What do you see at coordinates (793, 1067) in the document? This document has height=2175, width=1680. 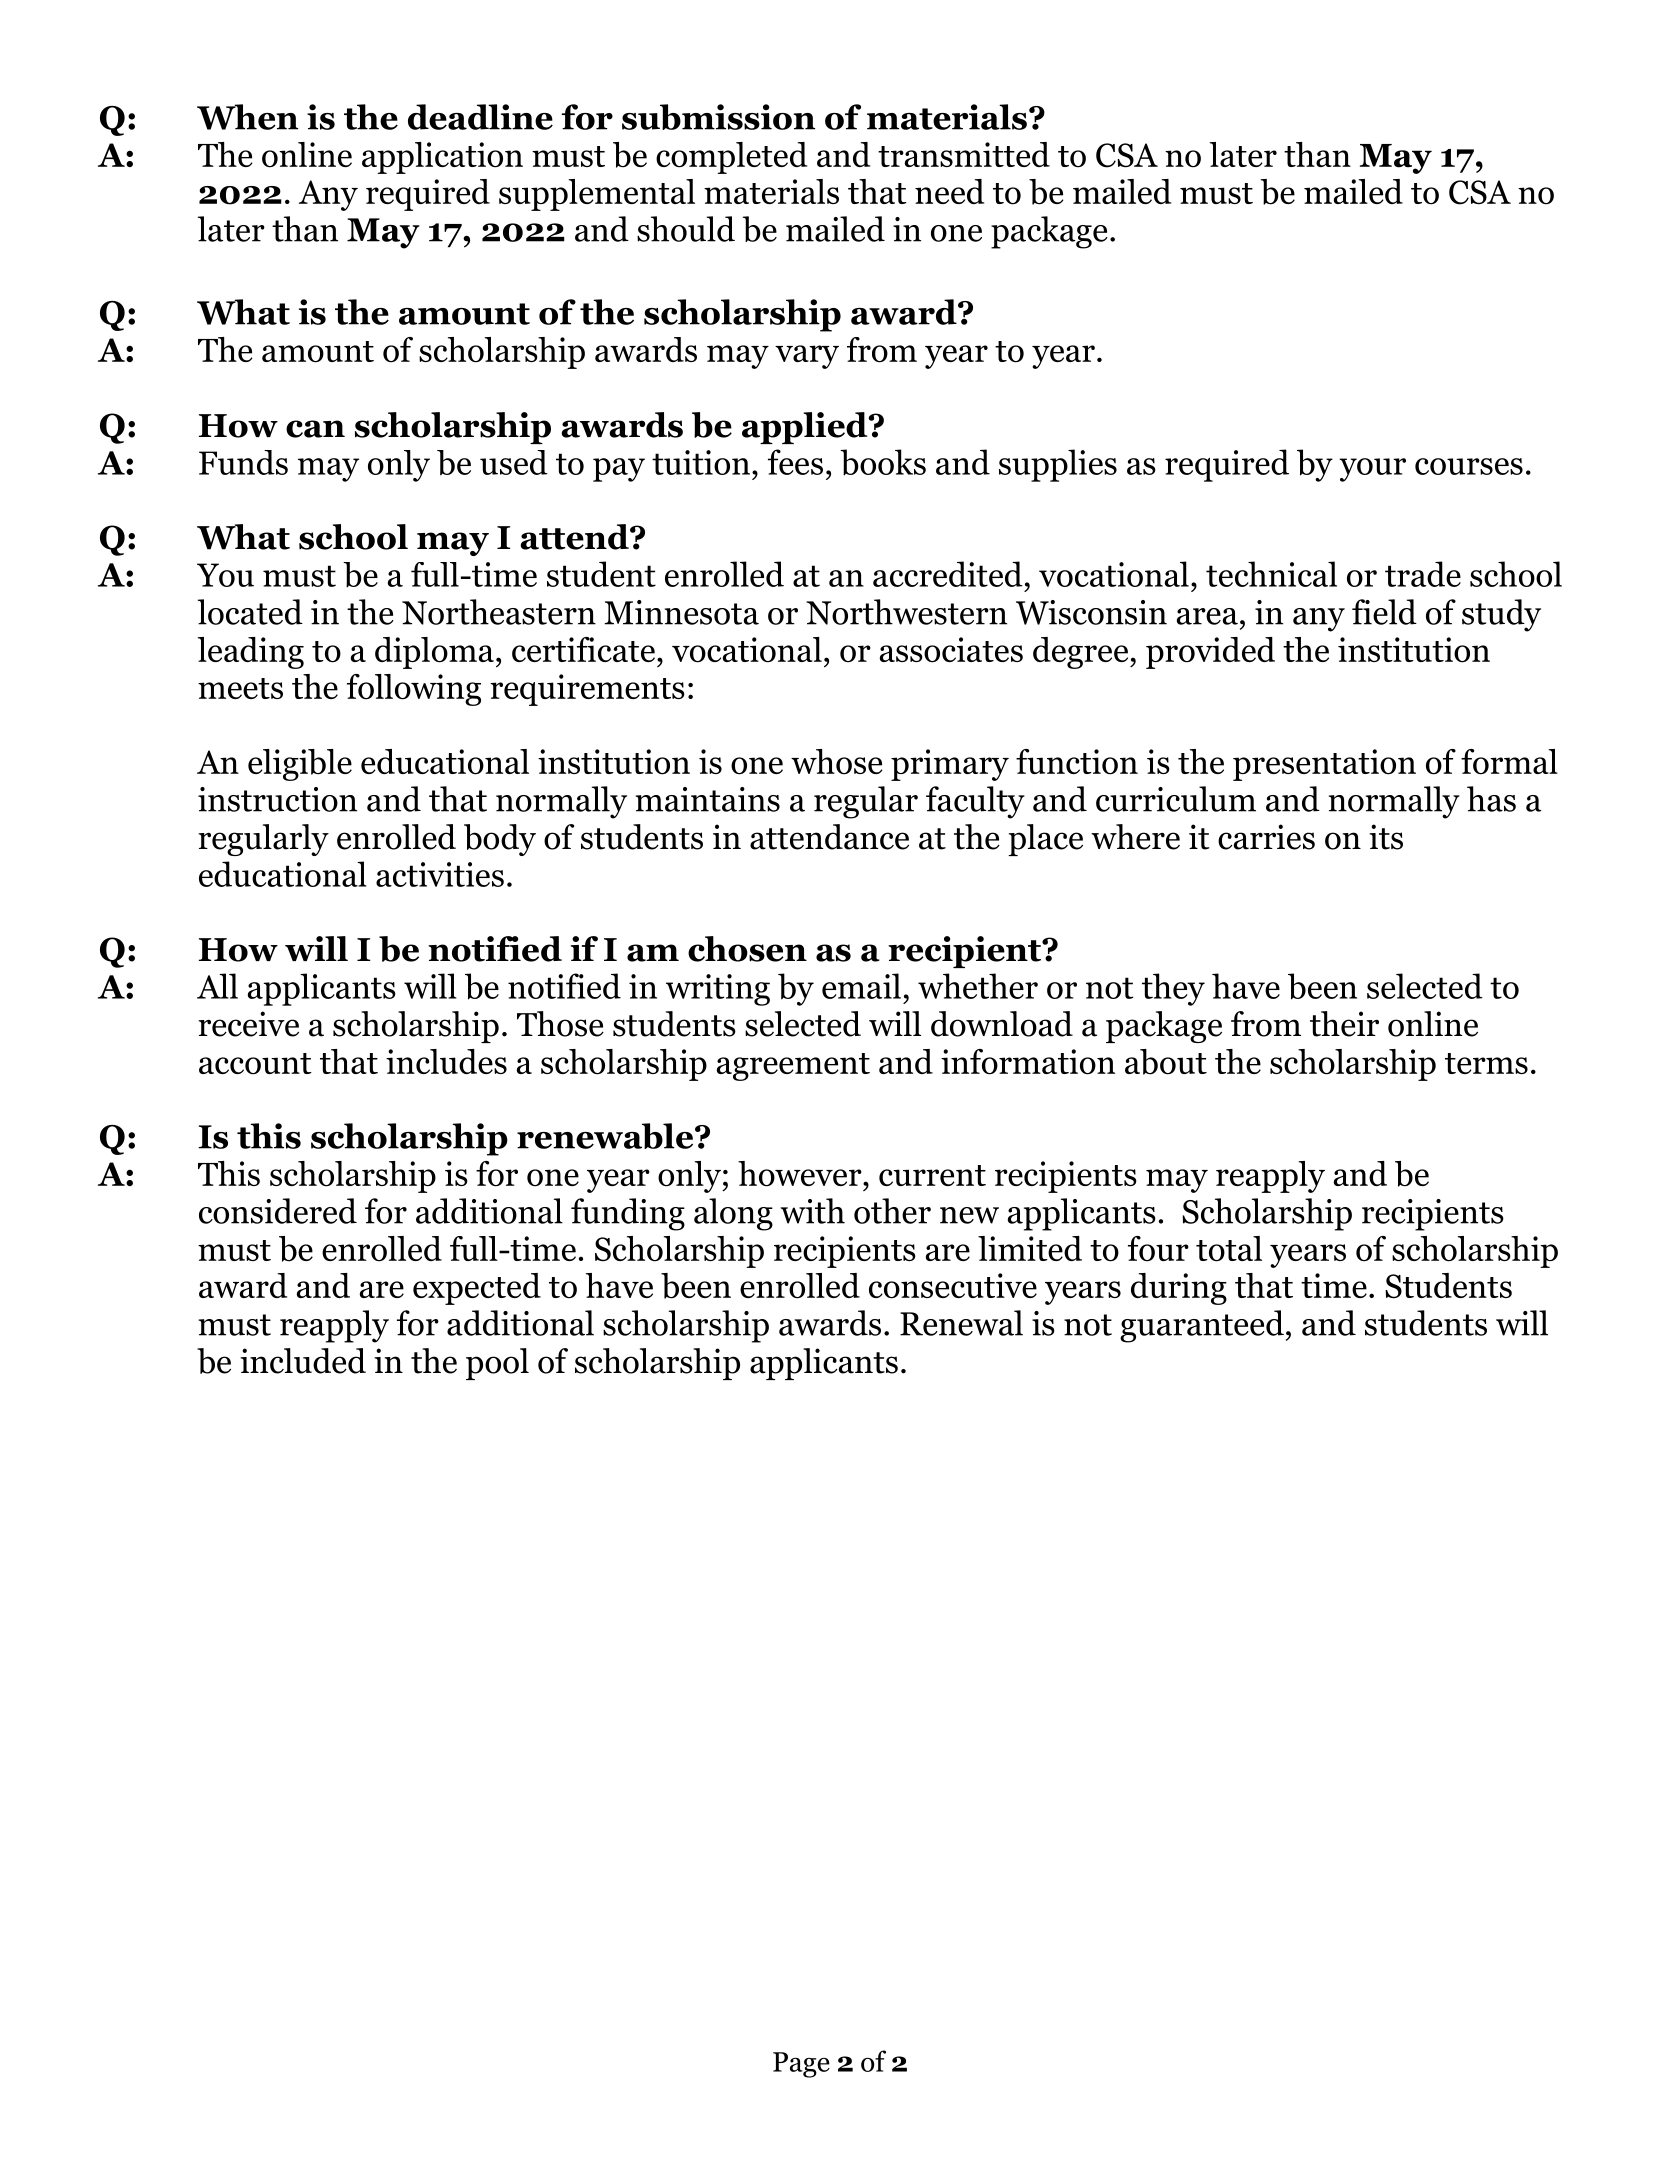 I see `agreement` at bounding box center [793, 1067].
